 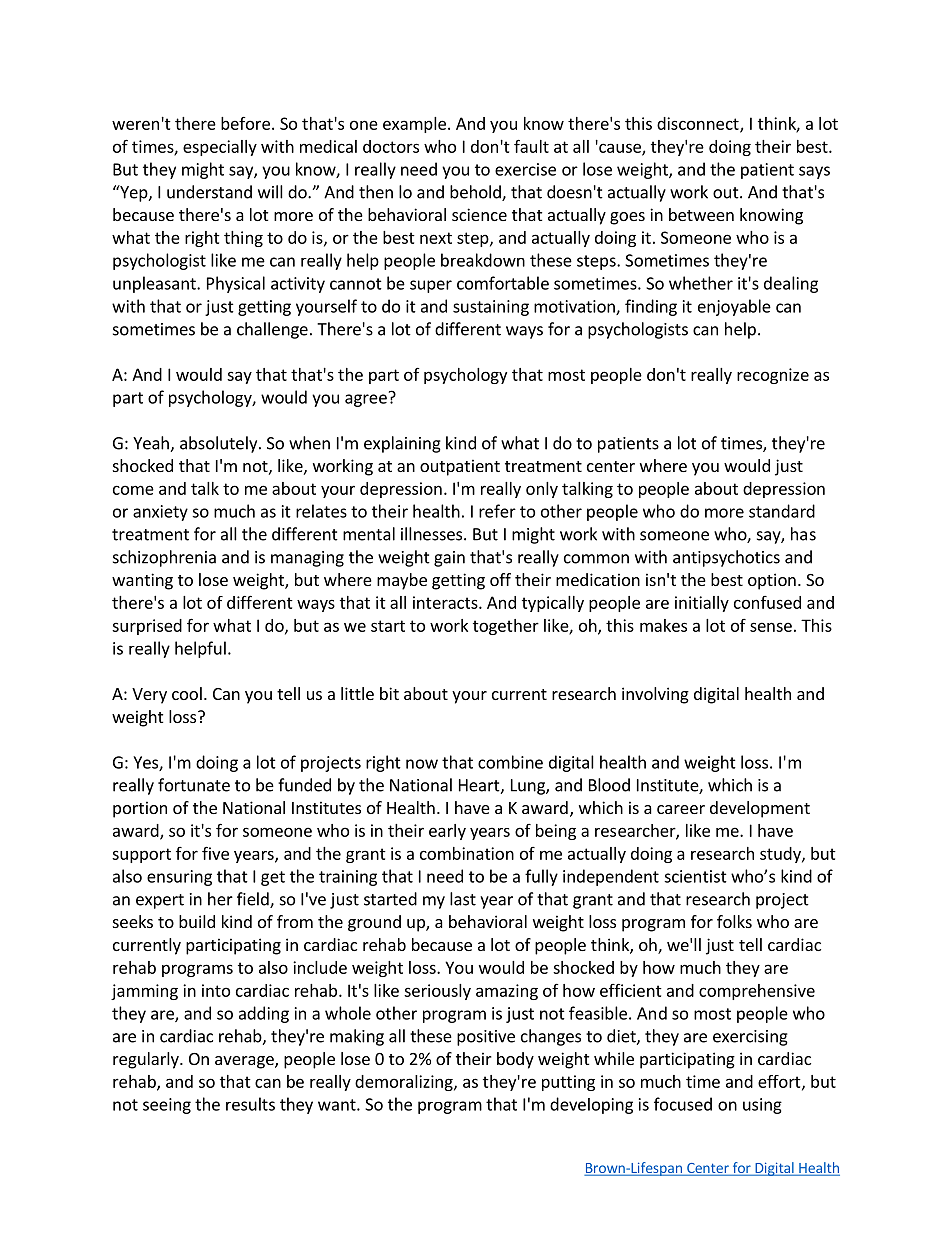 I want to click on average, so click(x=245, y=1062).
